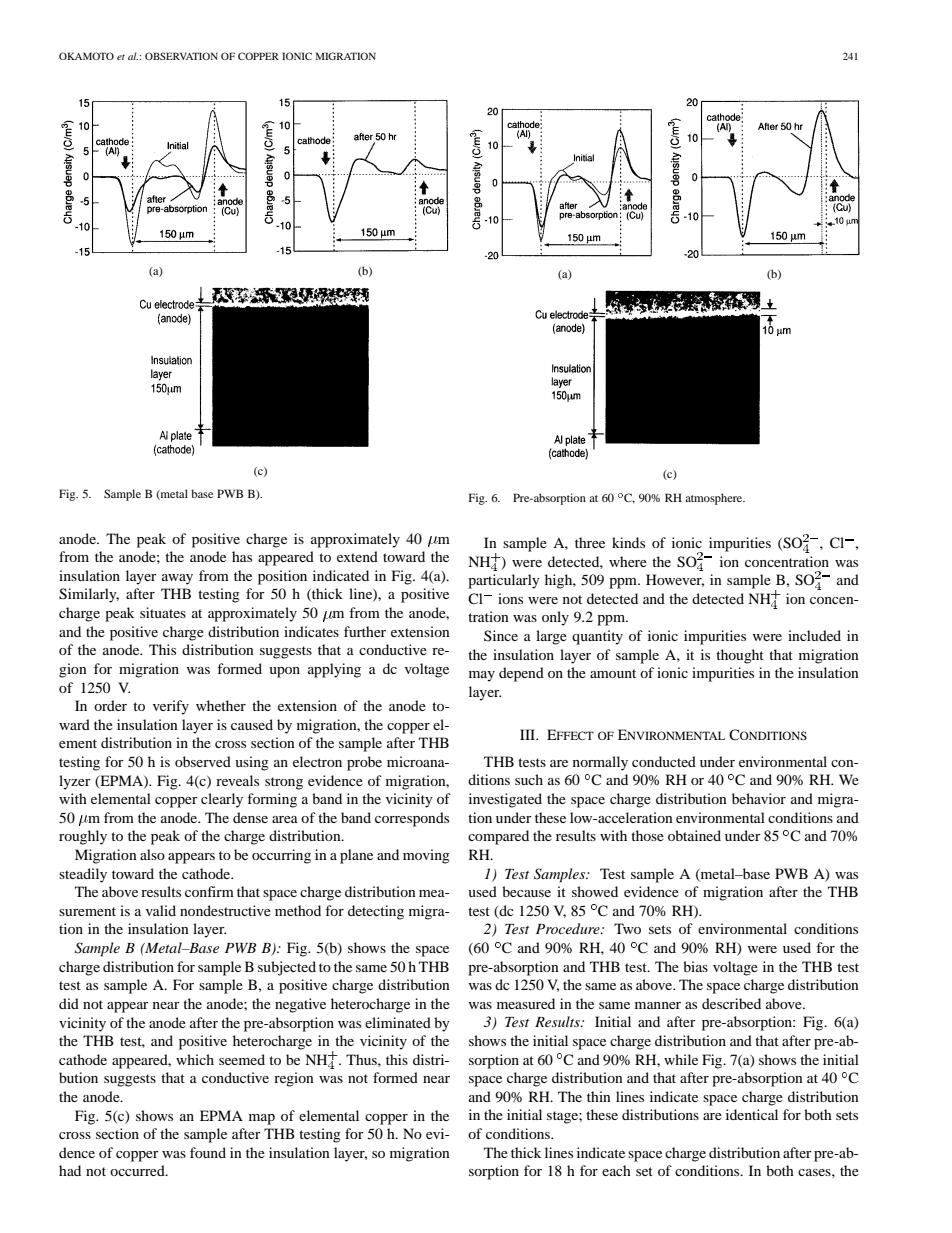  What do you see at coordinates (86, 56) in the image?
I see `OKAMOTO` at bounding box center [86, 56].
